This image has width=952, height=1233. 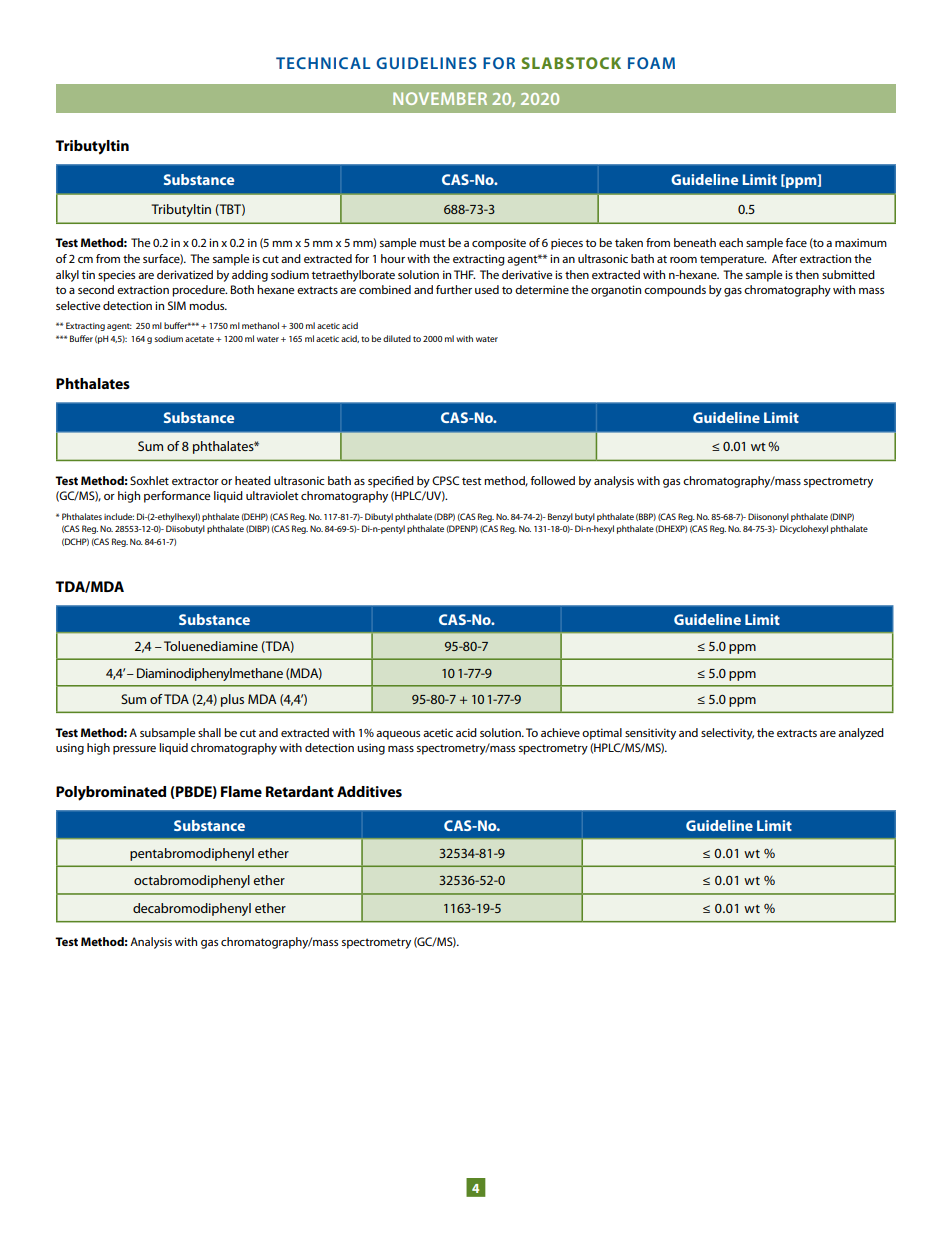 What do you see at coordinates (134, 750) in the image?
I see `pressure` at bounding box center [134, 750].
